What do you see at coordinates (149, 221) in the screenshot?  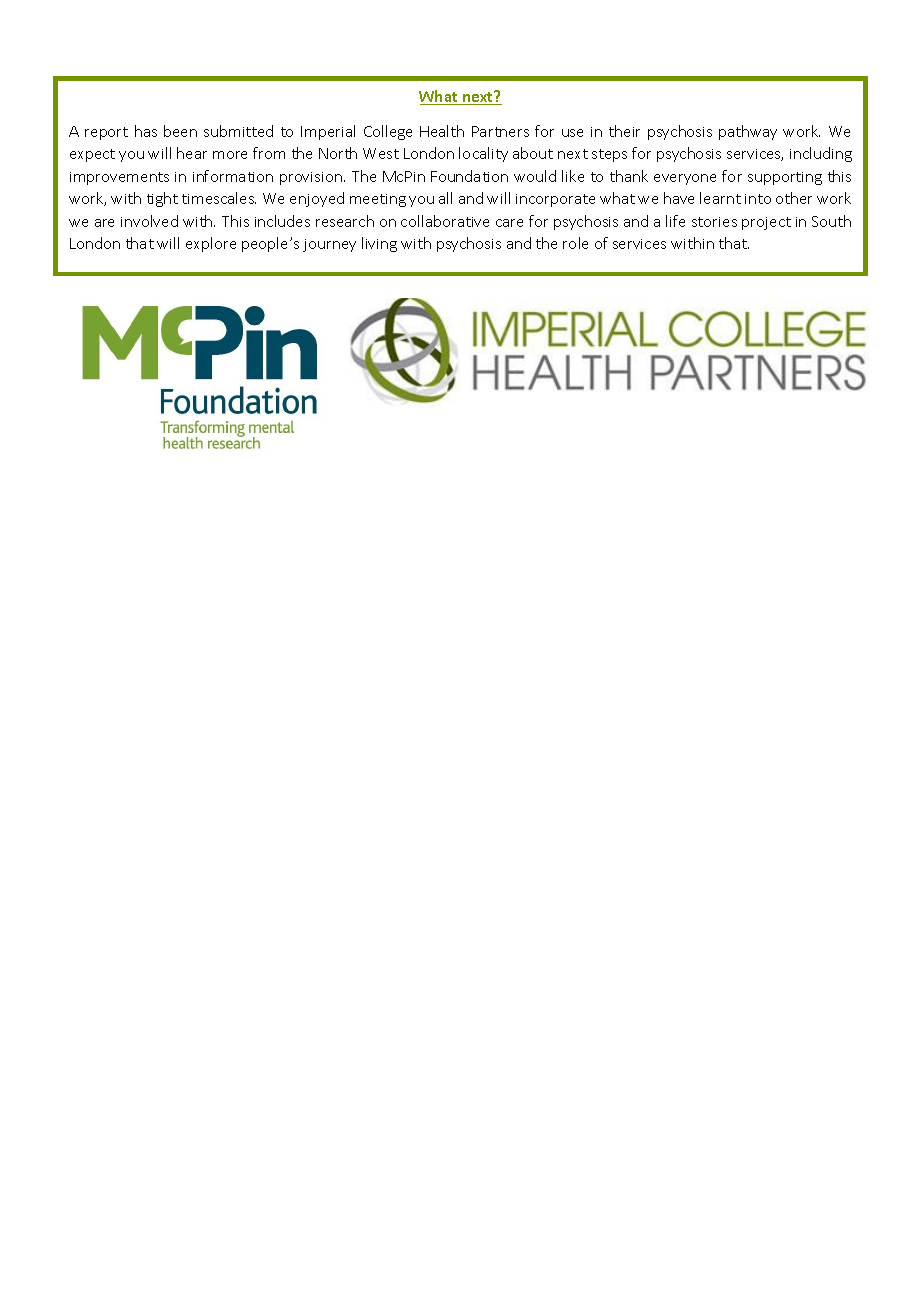 I see `involved` at bounding box center [149, 221].
